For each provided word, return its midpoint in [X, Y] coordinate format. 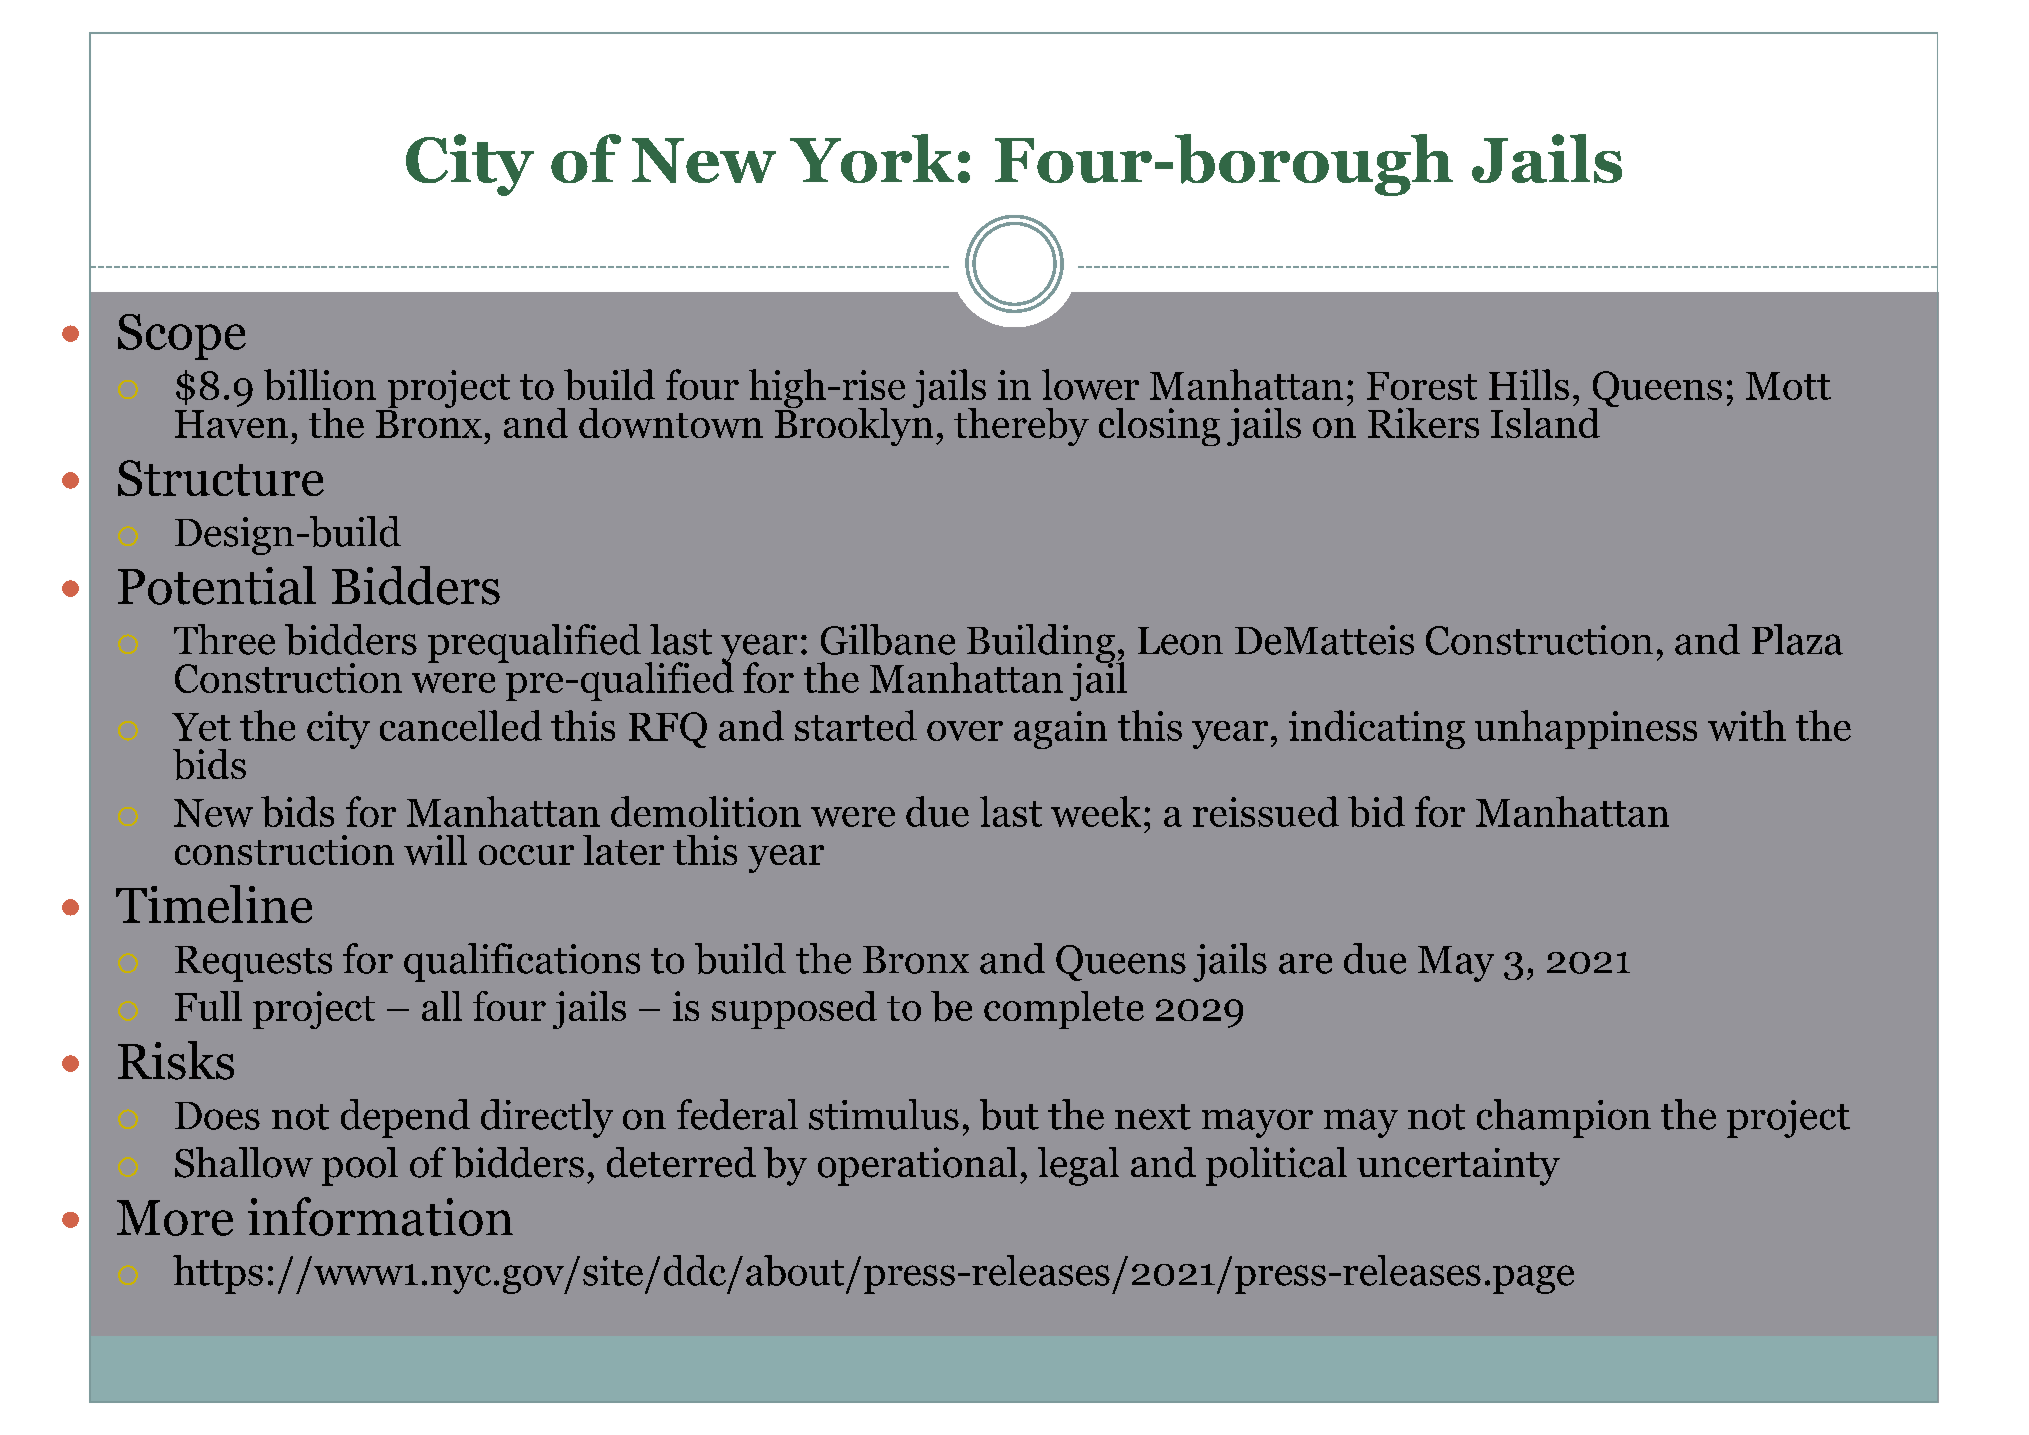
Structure [221, 478]
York [872, 158]
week [1096, 811]
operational [917, 1166]
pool [360, 1166]
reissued [1266, 811]
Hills [1529, 384]
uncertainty [1458, 1167]
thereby [1021, 427]
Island [1545, 421]
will [435, 850]
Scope [182, 337]
